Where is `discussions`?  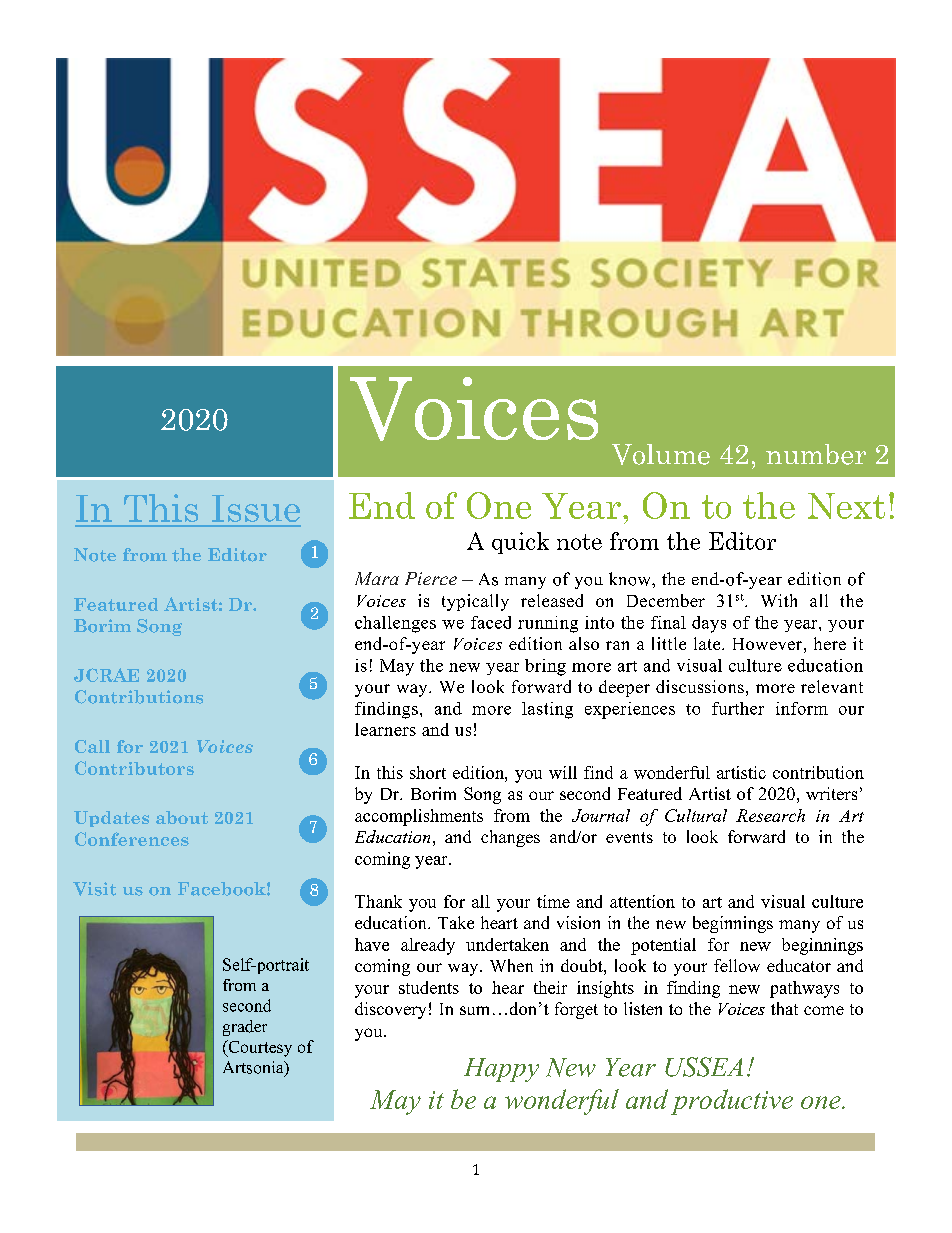 discussions is located at coordinates (700, 686).
